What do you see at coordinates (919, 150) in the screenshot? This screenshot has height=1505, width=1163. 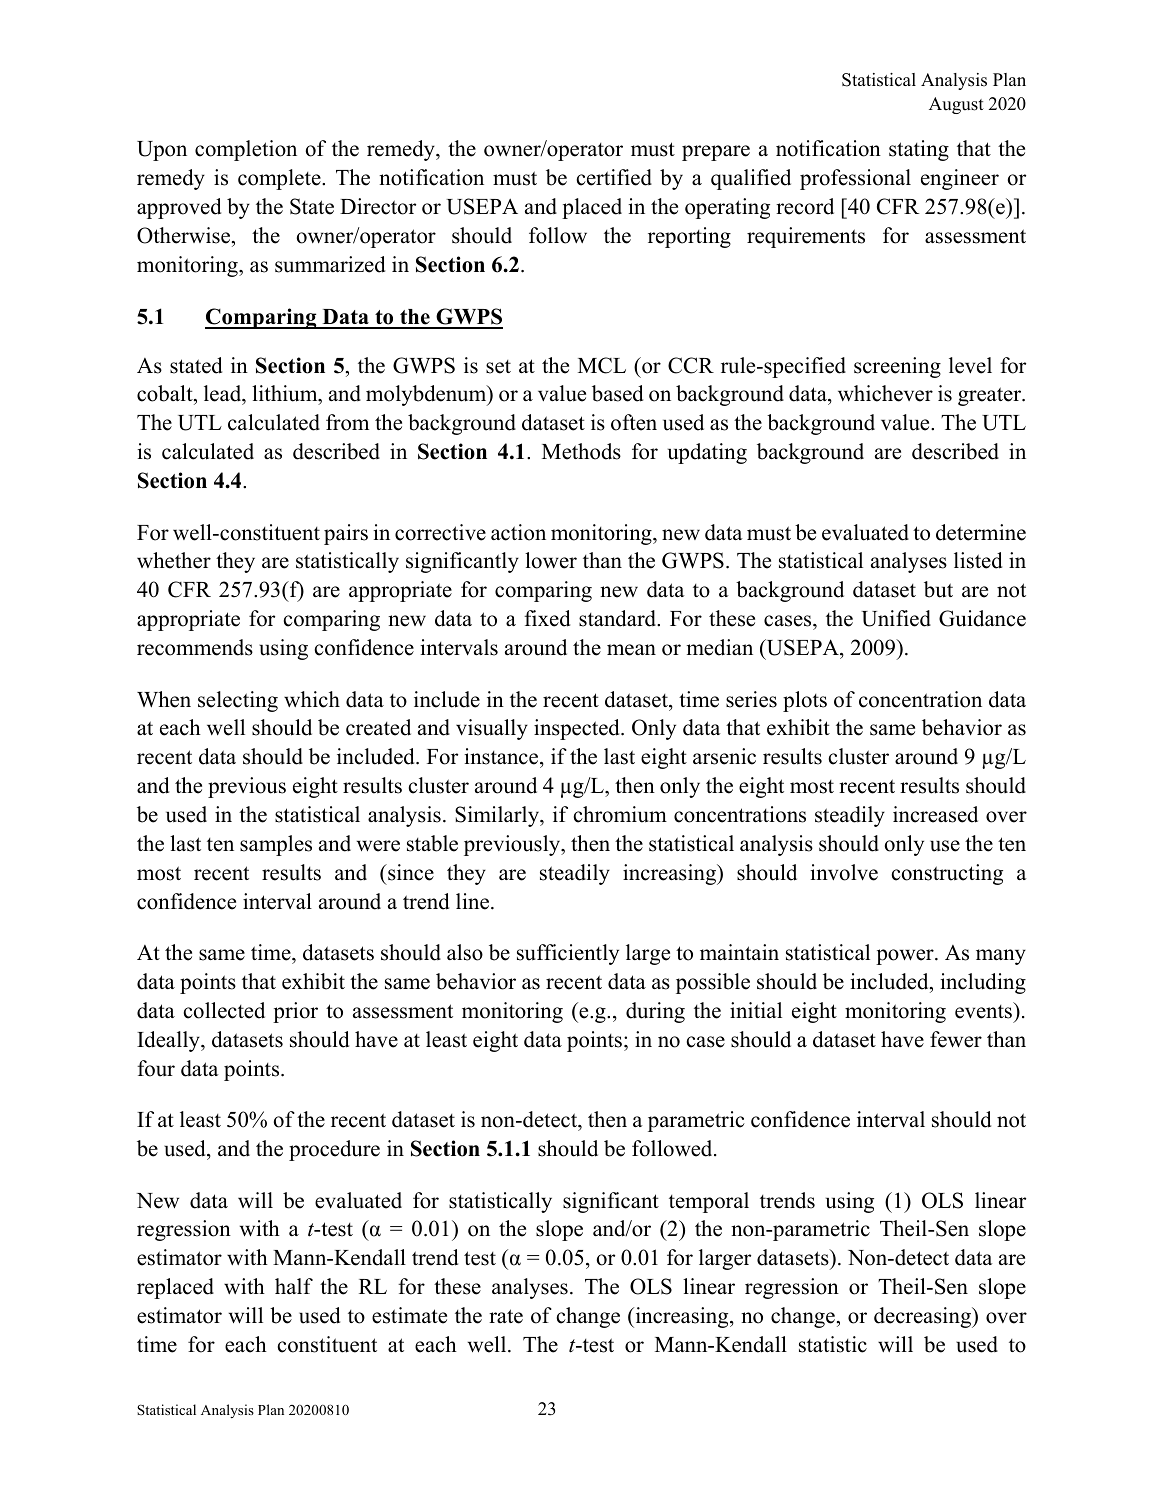 I see `stating` at bounding box center [919, 150].
